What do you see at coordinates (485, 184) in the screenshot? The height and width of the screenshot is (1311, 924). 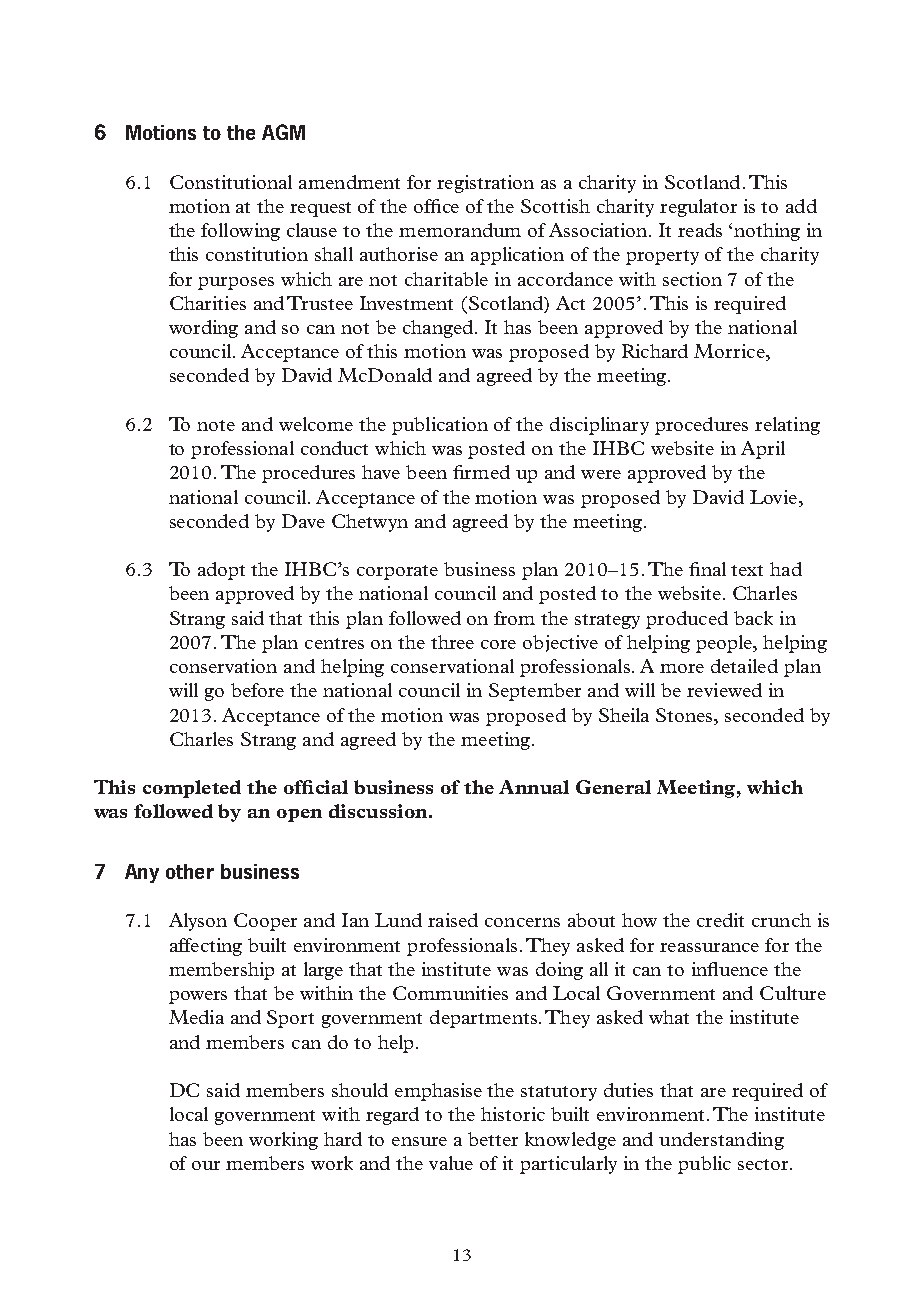 I see `registration` at bounding box center [485, 184].
